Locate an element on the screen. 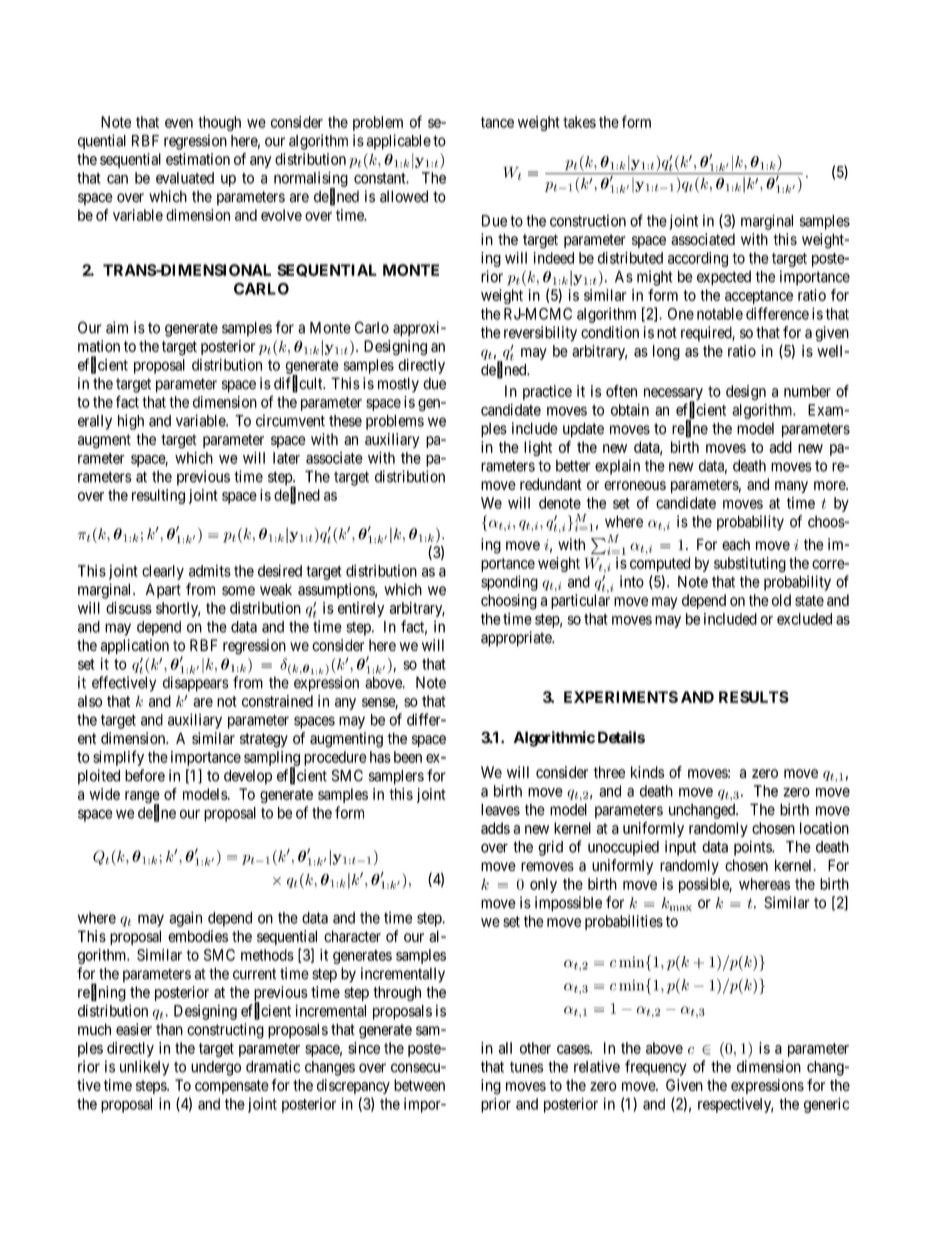 The image size is (952, 1233). old is located at coordinates (781, 600).
